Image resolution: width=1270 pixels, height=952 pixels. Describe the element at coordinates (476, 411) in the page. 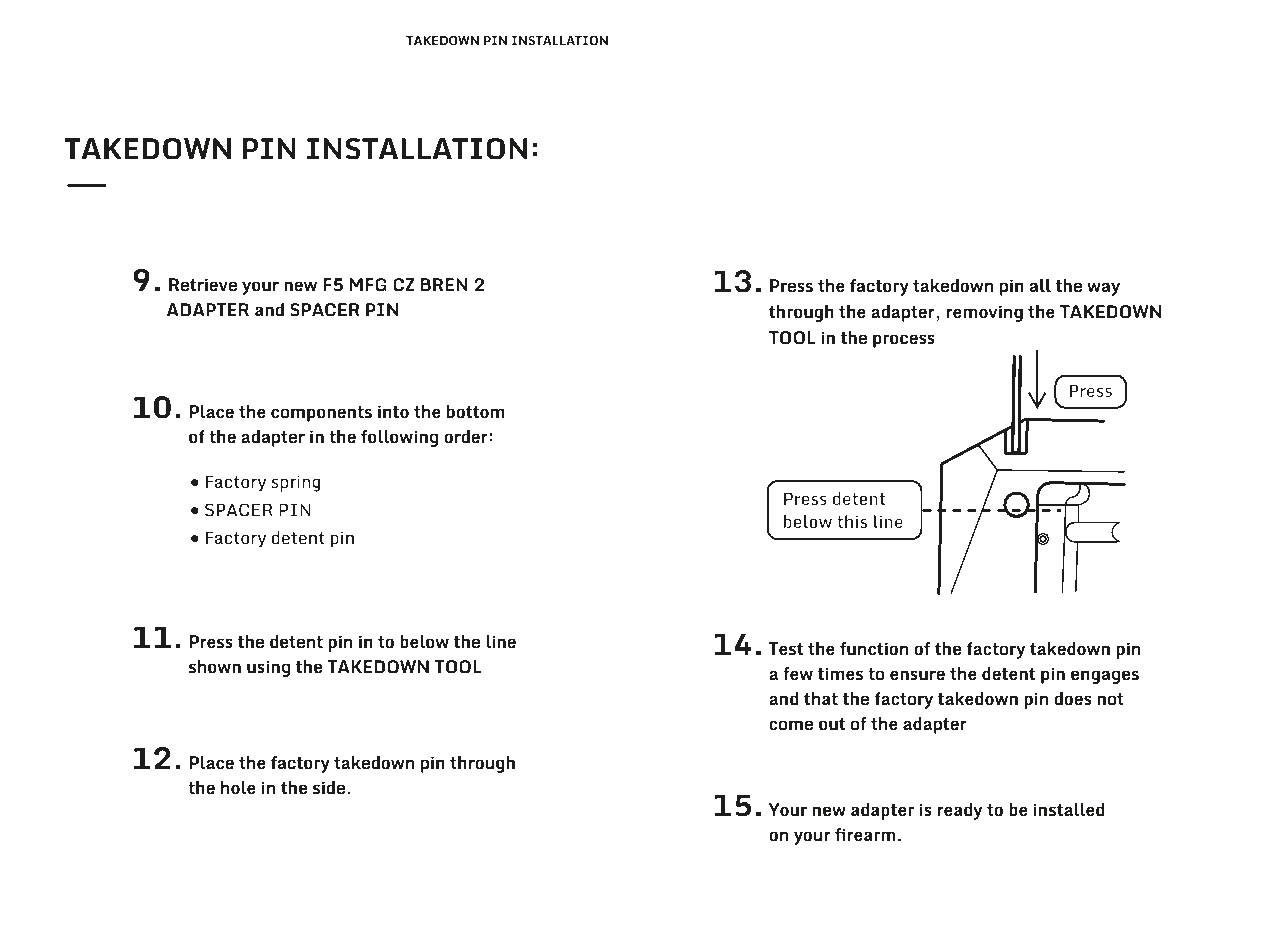

I see `bottom` at that location.
